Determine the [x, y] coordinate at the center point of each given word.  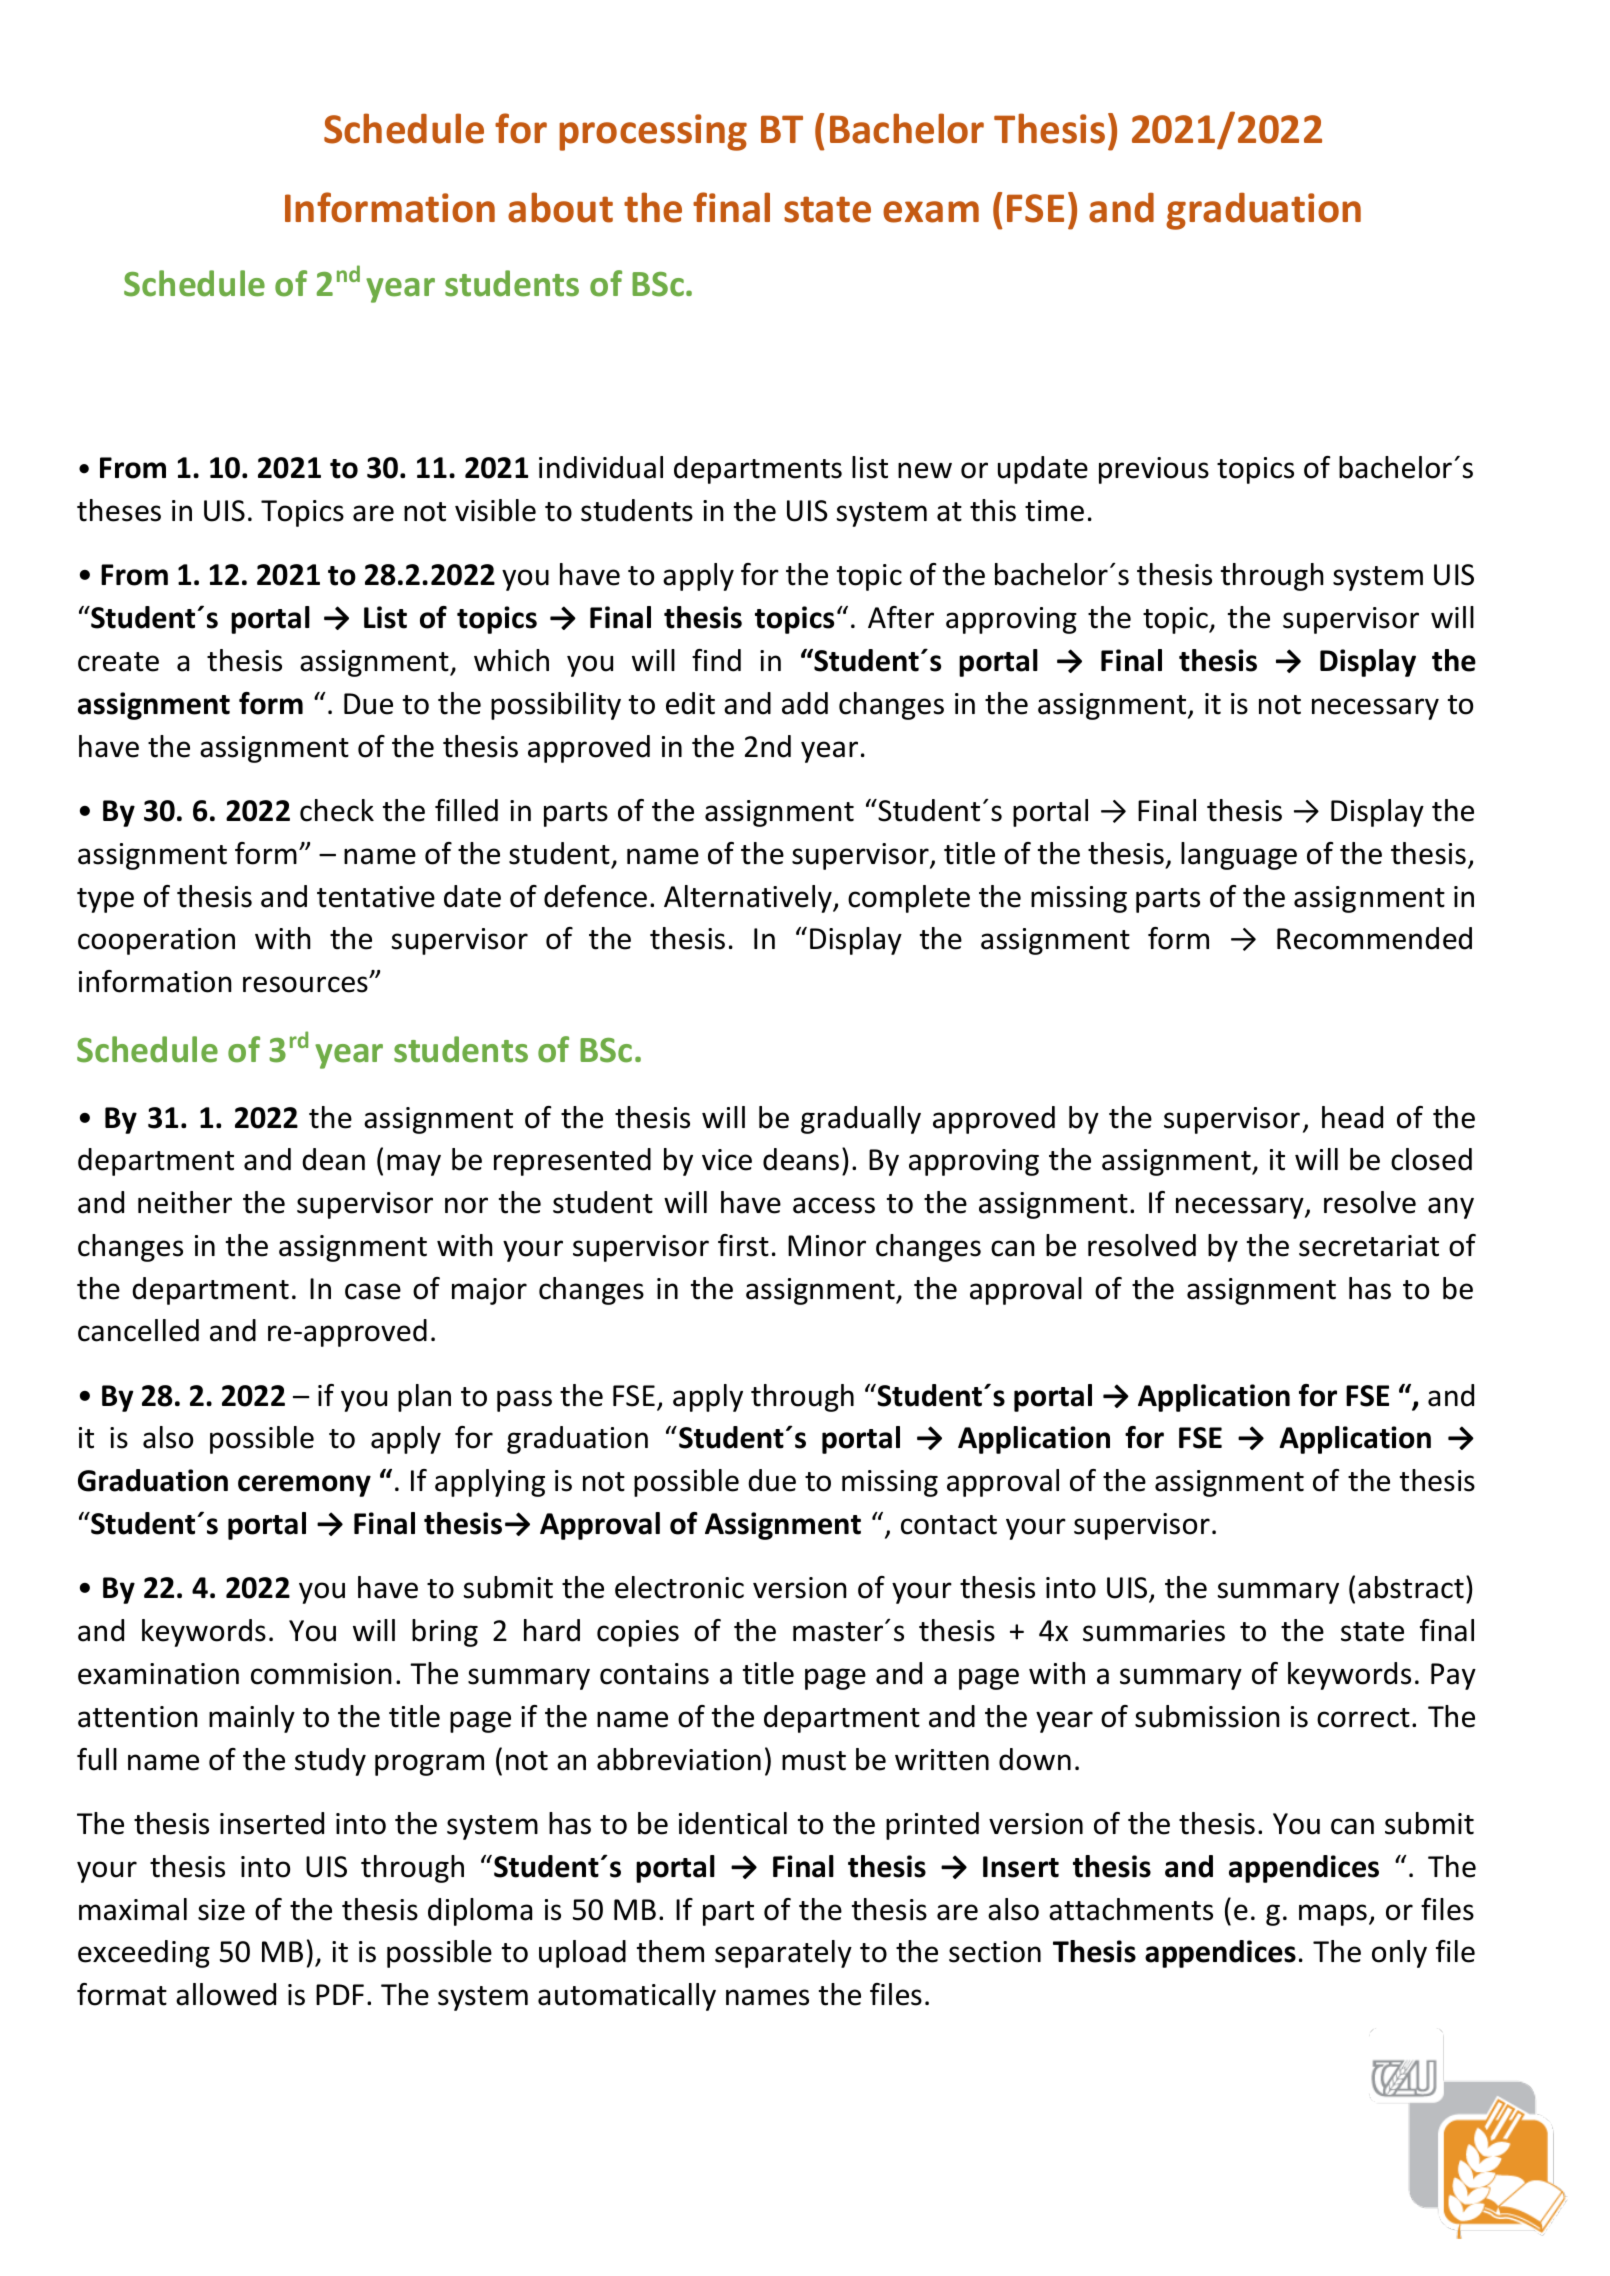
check [337, 810]
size [221, 1910]
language [1239, 856]
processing [653, 132]
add [805, 703]
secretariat [1369, 1246]
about [560, 207]
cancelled [138, 1330]
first [743, 1245]
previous [1154, 470]
